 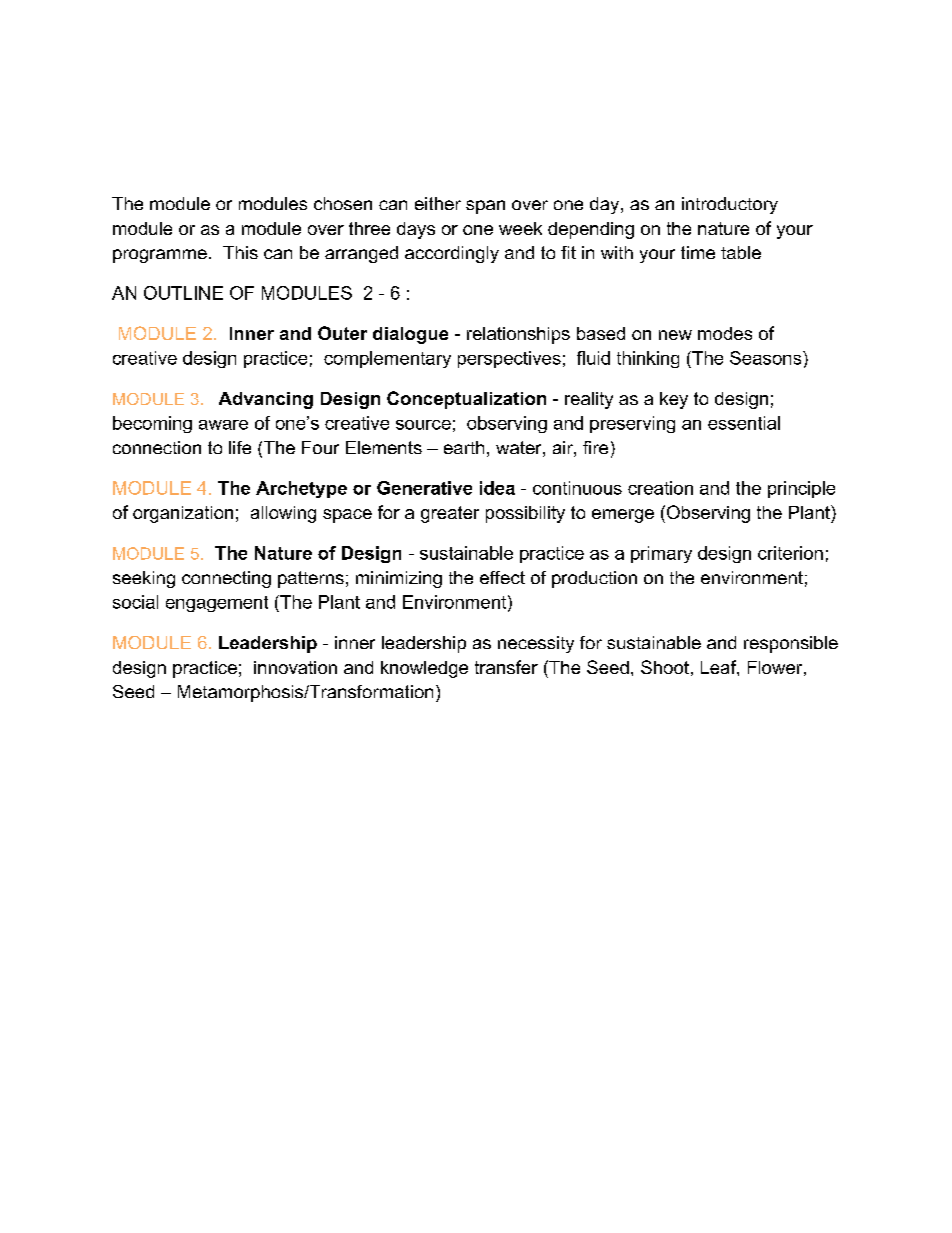 I want to click on essential, so click(x=744, y=423).
